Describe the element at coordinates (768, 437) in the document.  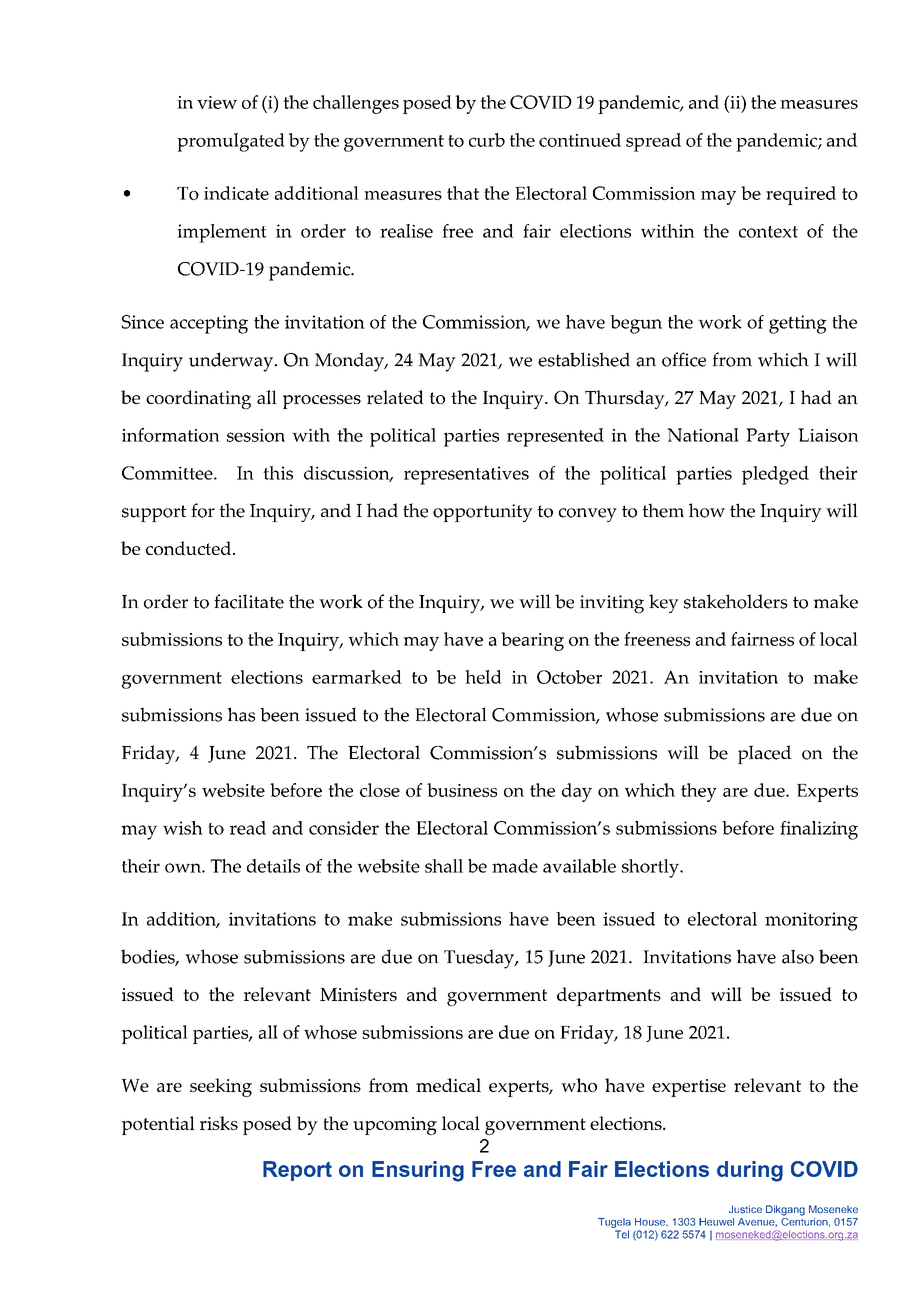
I see `Party` at that location.
